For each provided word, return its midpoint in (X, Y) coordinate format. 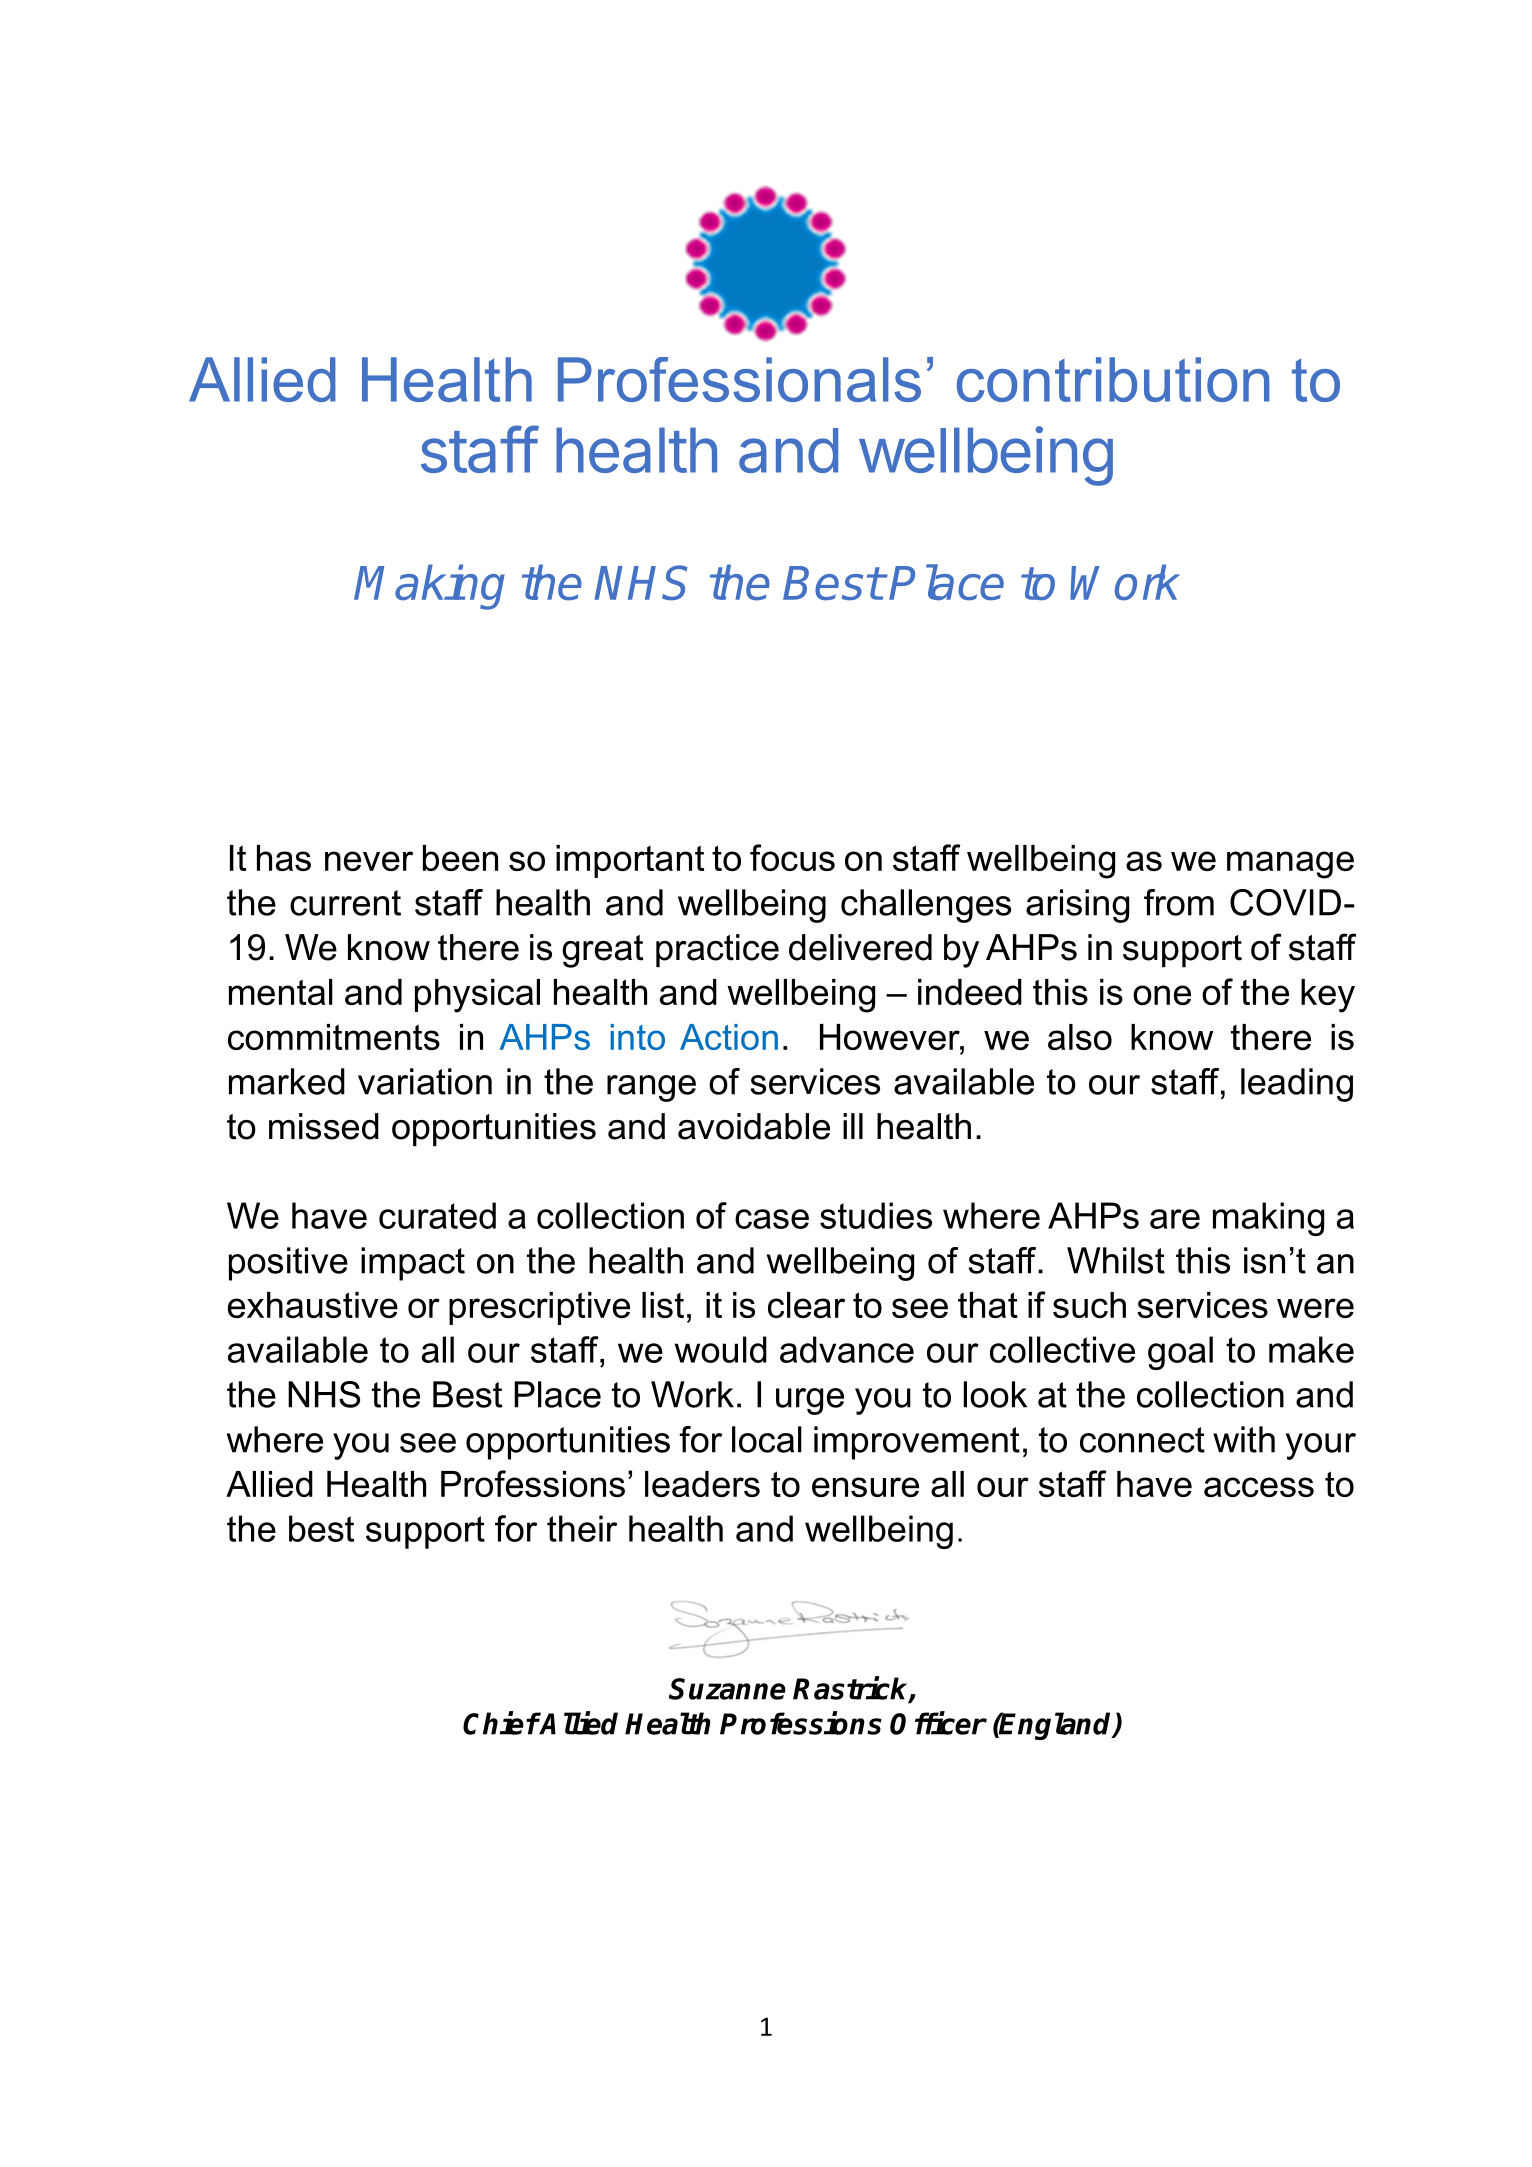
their (582, 1528)
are (1175, 1219)
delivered (860, 947)
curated (437, 1215)
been (460, 858)
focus (792, 857)
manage (1290, 865)
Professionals (739, 379)
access (1259, 1487)
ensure (865, 1487)
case (772, 1219)
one (1162, 995)
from (1179, 902)
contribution (1113, 379)
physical (477, 996)
